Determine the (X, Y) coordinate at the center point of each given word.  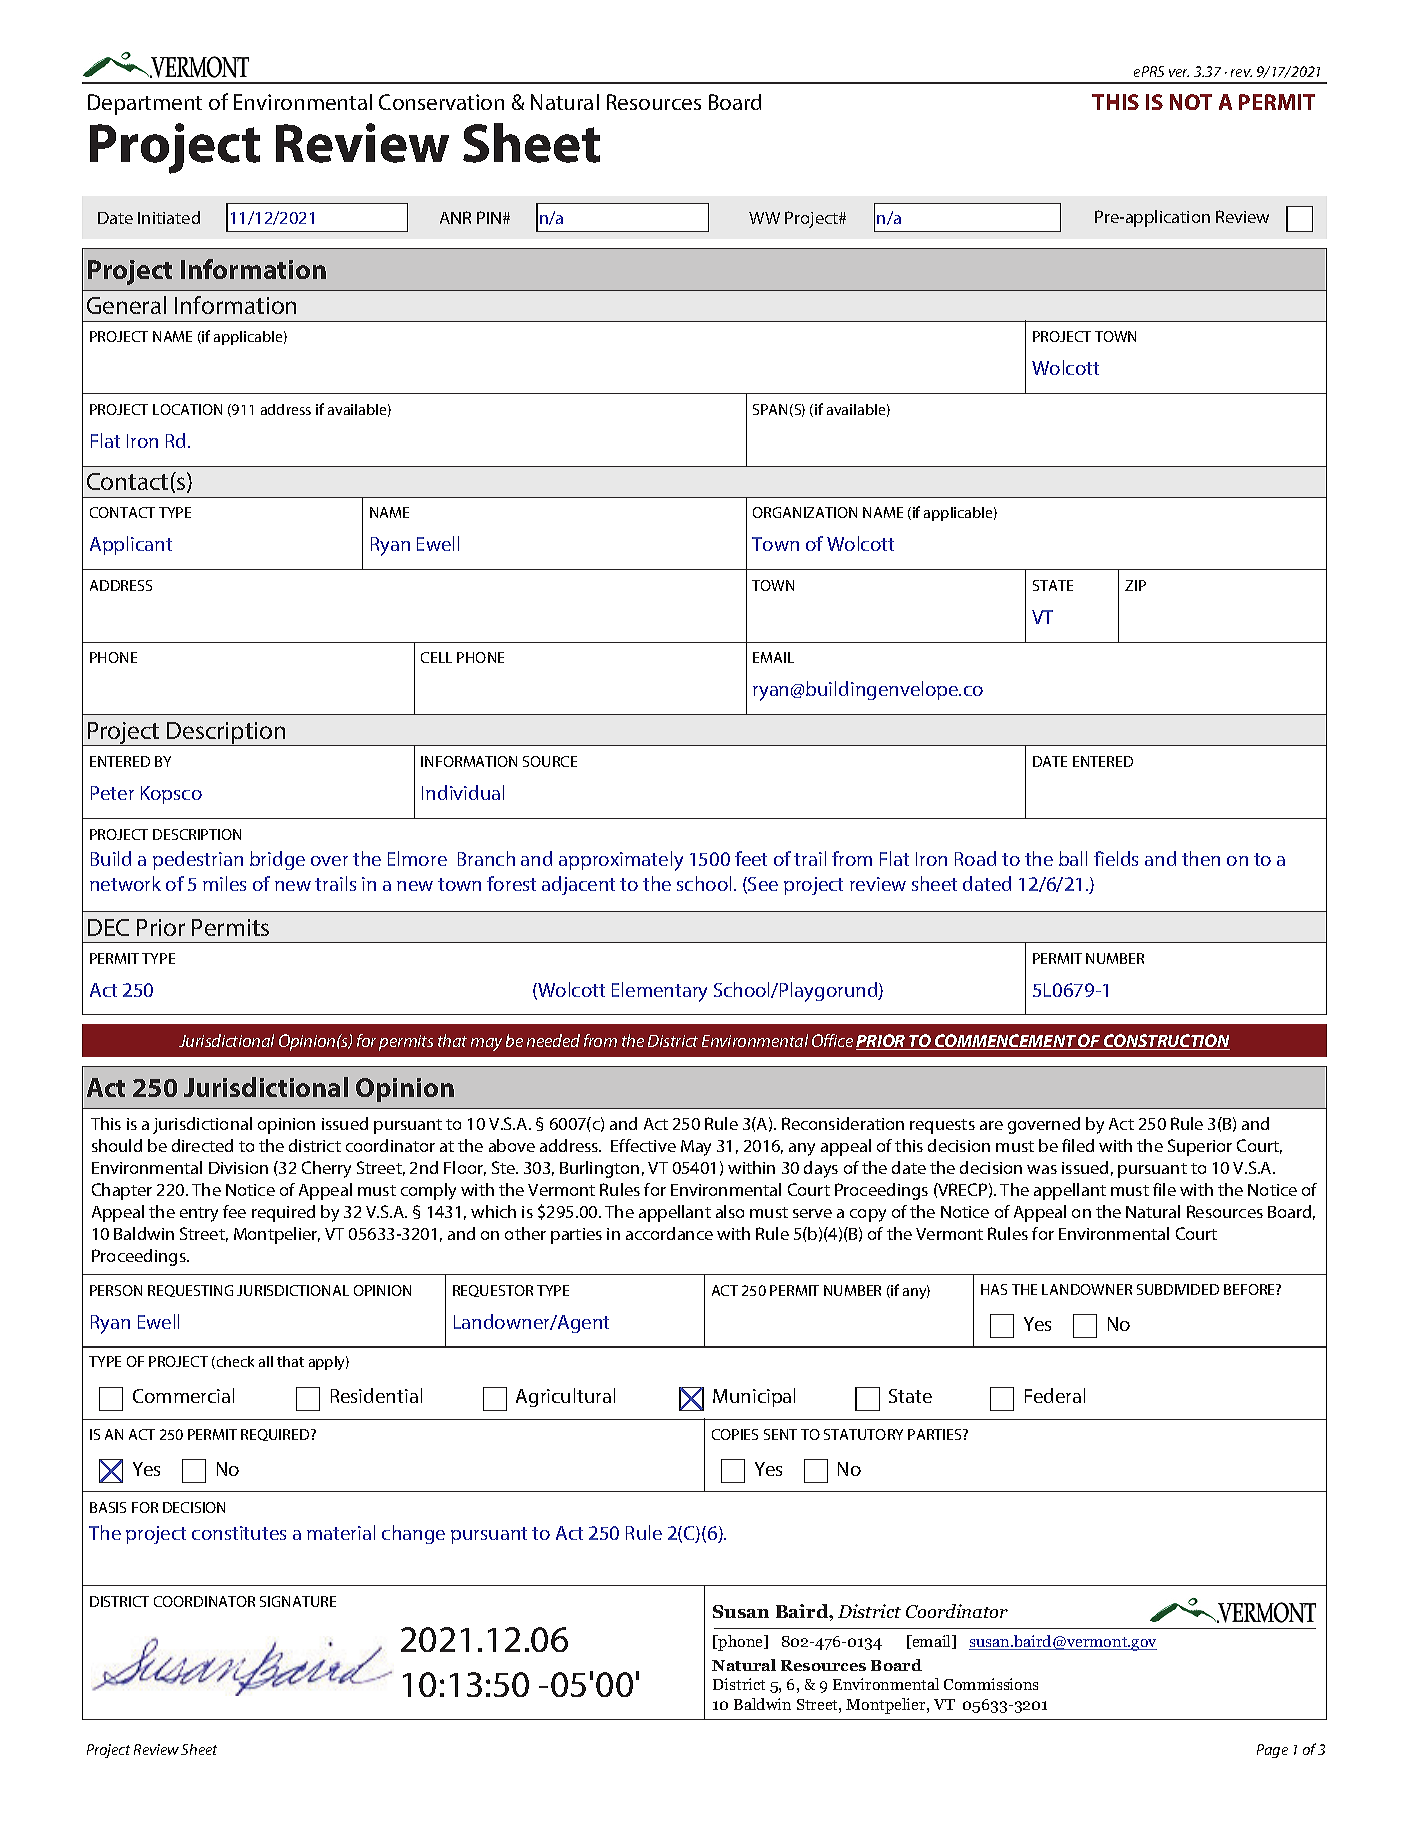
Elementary (659, 992)
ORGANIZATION (805, 512)
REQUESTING (190, 1291)
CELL (436, 657)
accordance (669, 1233)
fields (1116, 858)
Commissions (991, 1684)
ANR (455, 217)
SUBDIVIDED (1178, 1289)
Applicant (131, 545)
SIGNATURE (298, 1601)
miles (224, 883)
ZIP (1135, 585)
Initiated (169, 217)
